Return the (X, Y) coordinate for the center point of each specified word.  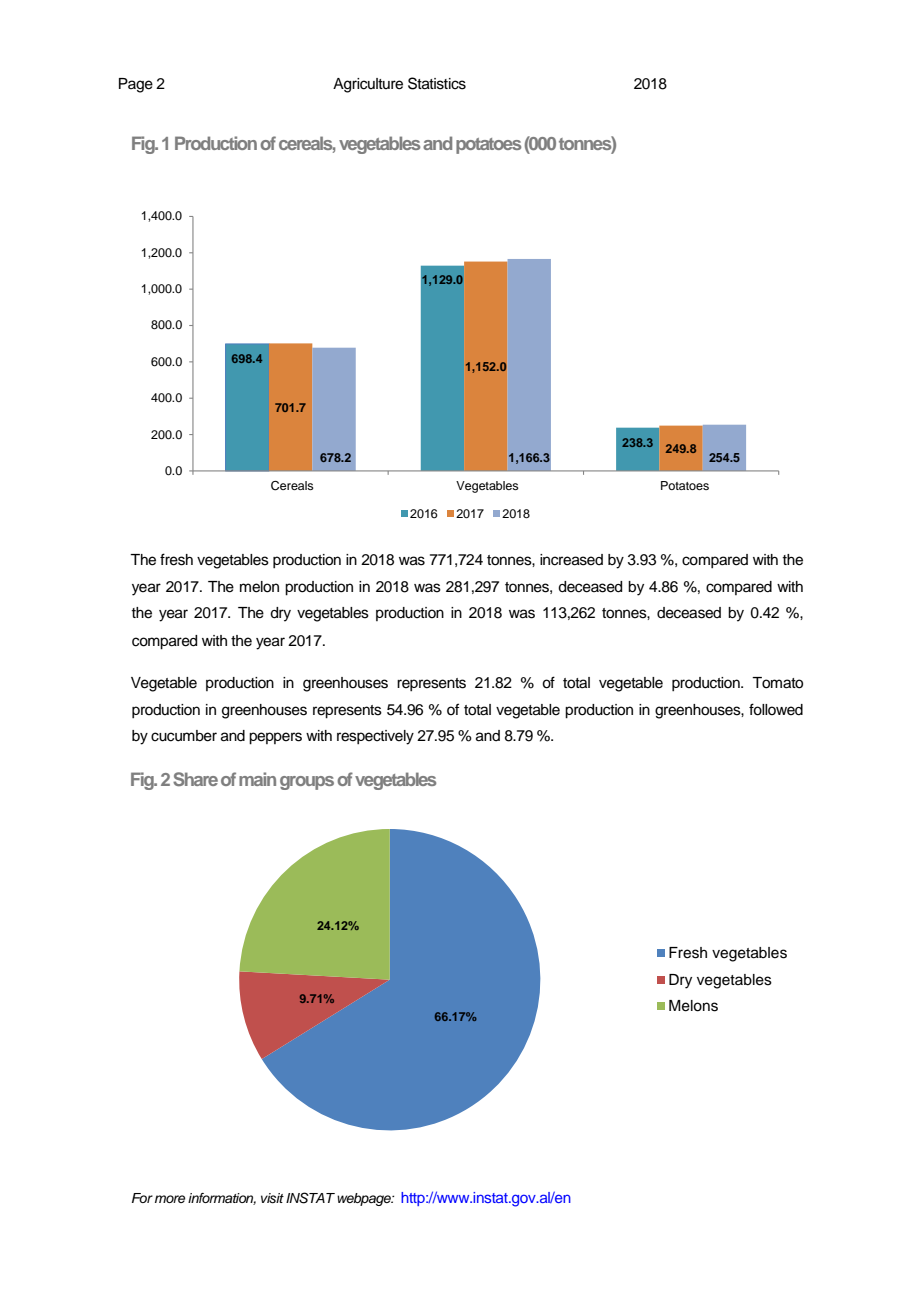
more (170, 1199)
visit (272, 1198)
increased (571, 560)
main (257, 779)
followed (776, 709)
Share (195, 779)
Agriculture (368, 85)
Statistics (437, 83)
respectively (375, 737)
